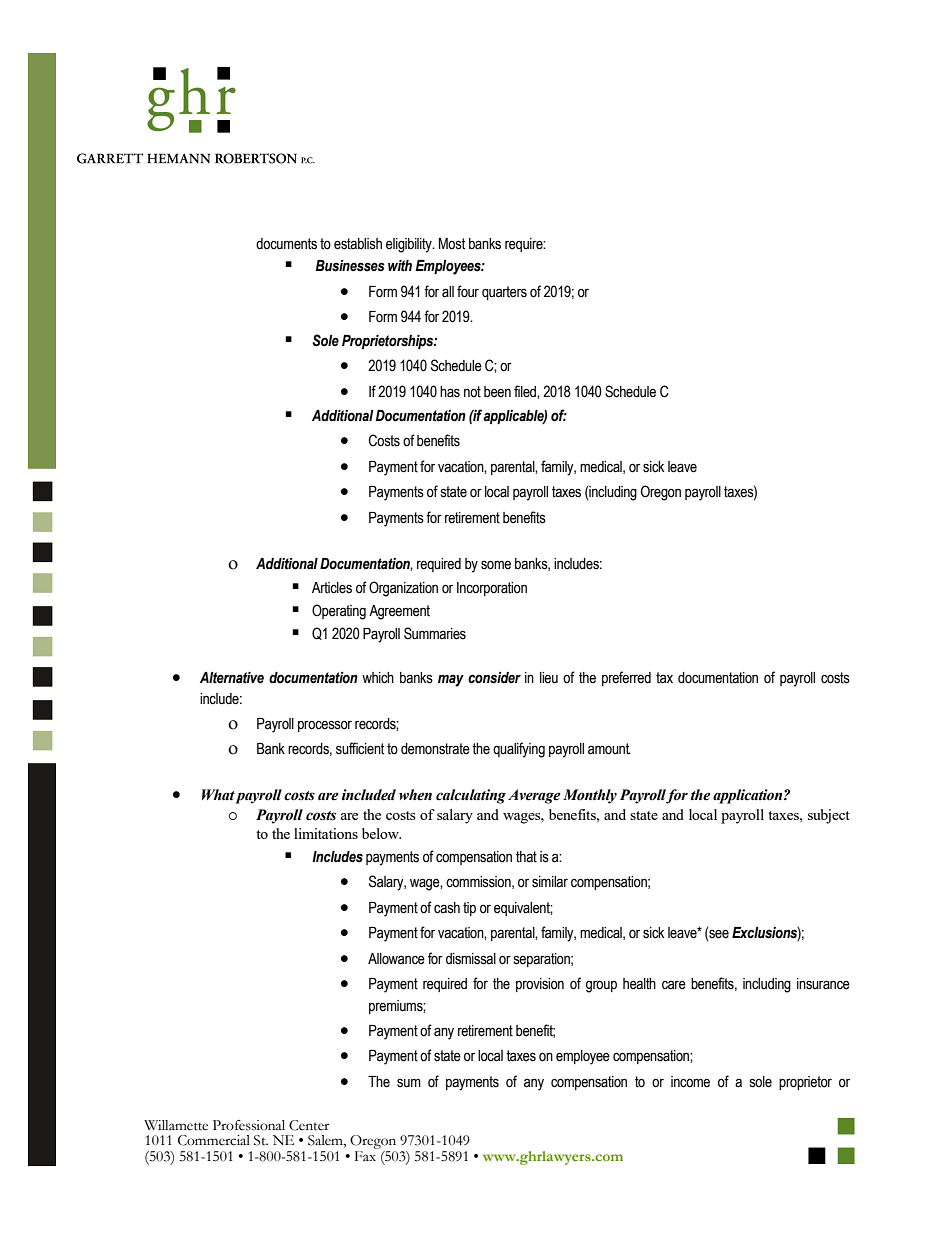 Image resolution: width=952 pixels, height=1233 pixels. What do you see at coordinates (690, 1082) in the screenshot?
I see `income` at bounding box center [690, 1082].
